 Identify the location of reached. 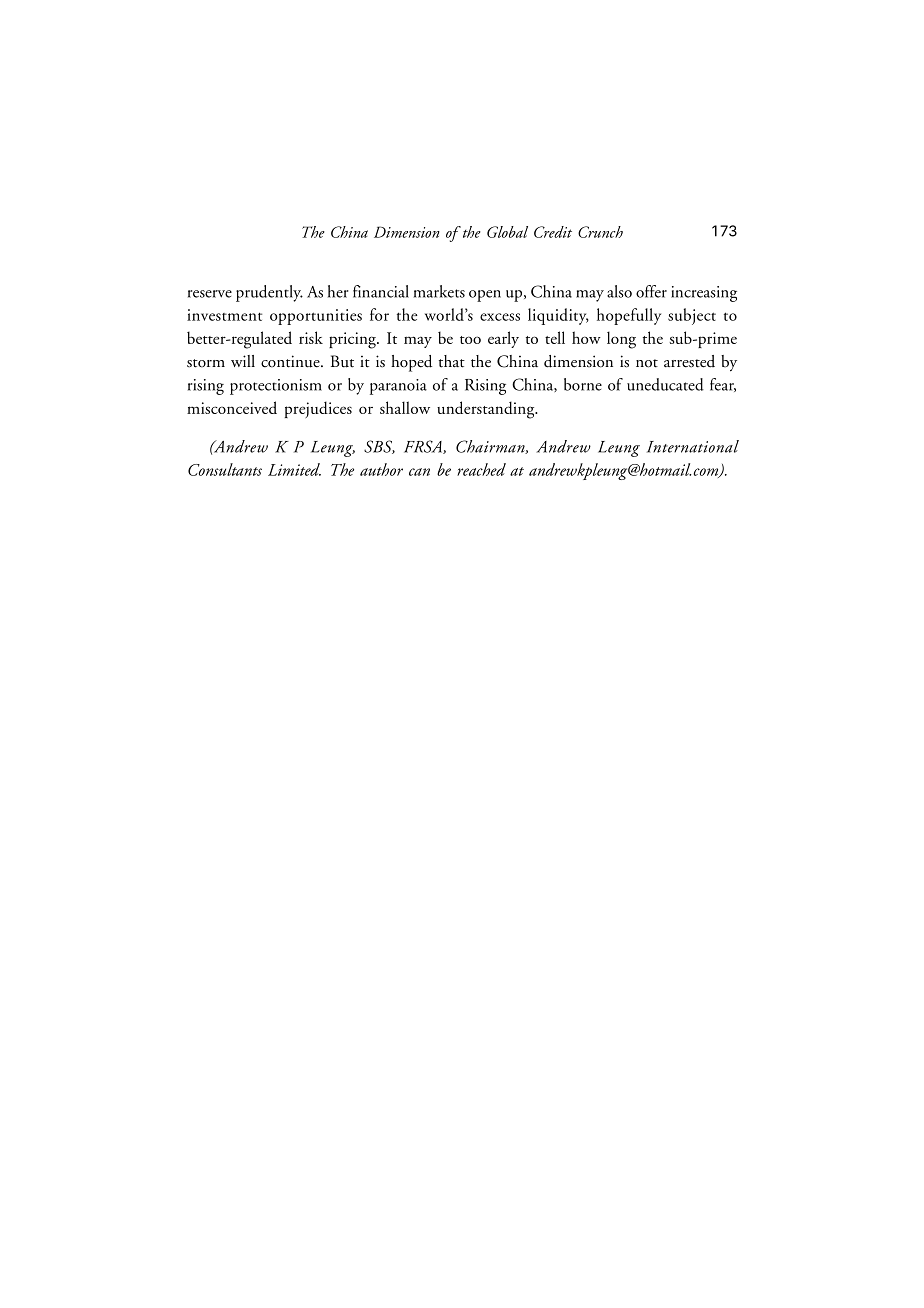
(481, 469).
